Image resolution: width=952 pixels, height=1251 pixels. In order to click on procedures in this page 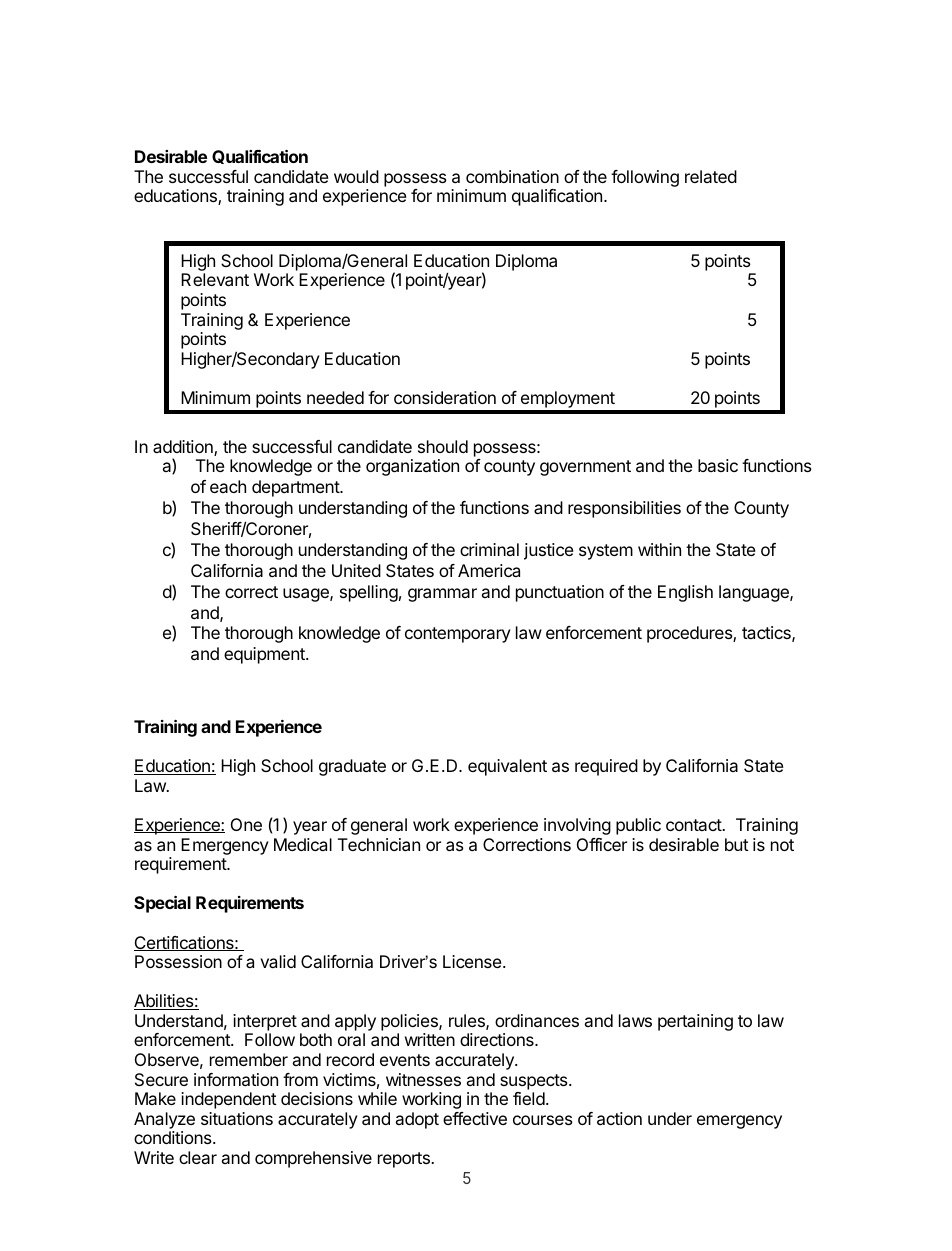, I will do `click(690, 634)`.
